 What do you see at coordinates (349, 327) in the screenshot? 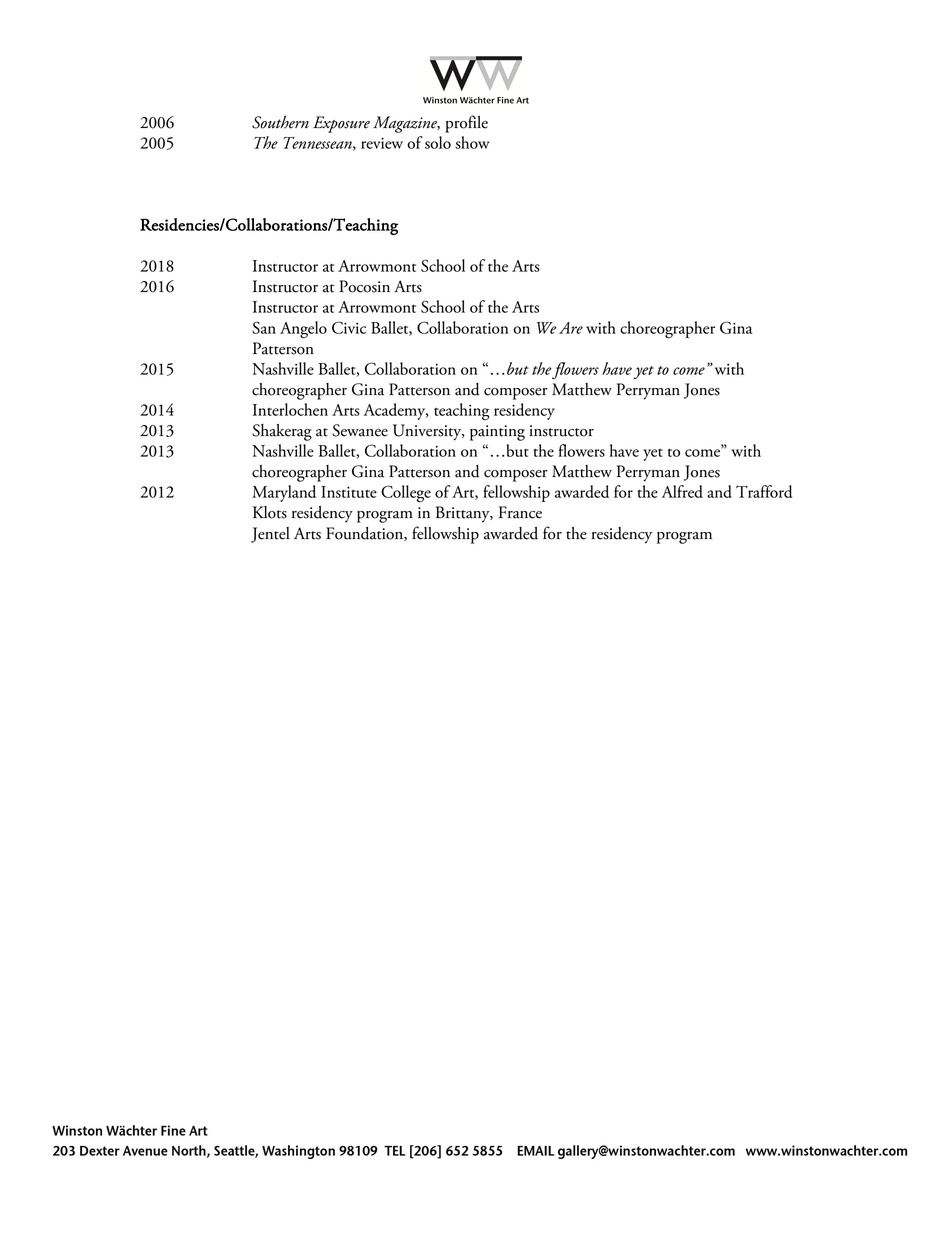
I see `Civic` at bounding box center [349, 327].
